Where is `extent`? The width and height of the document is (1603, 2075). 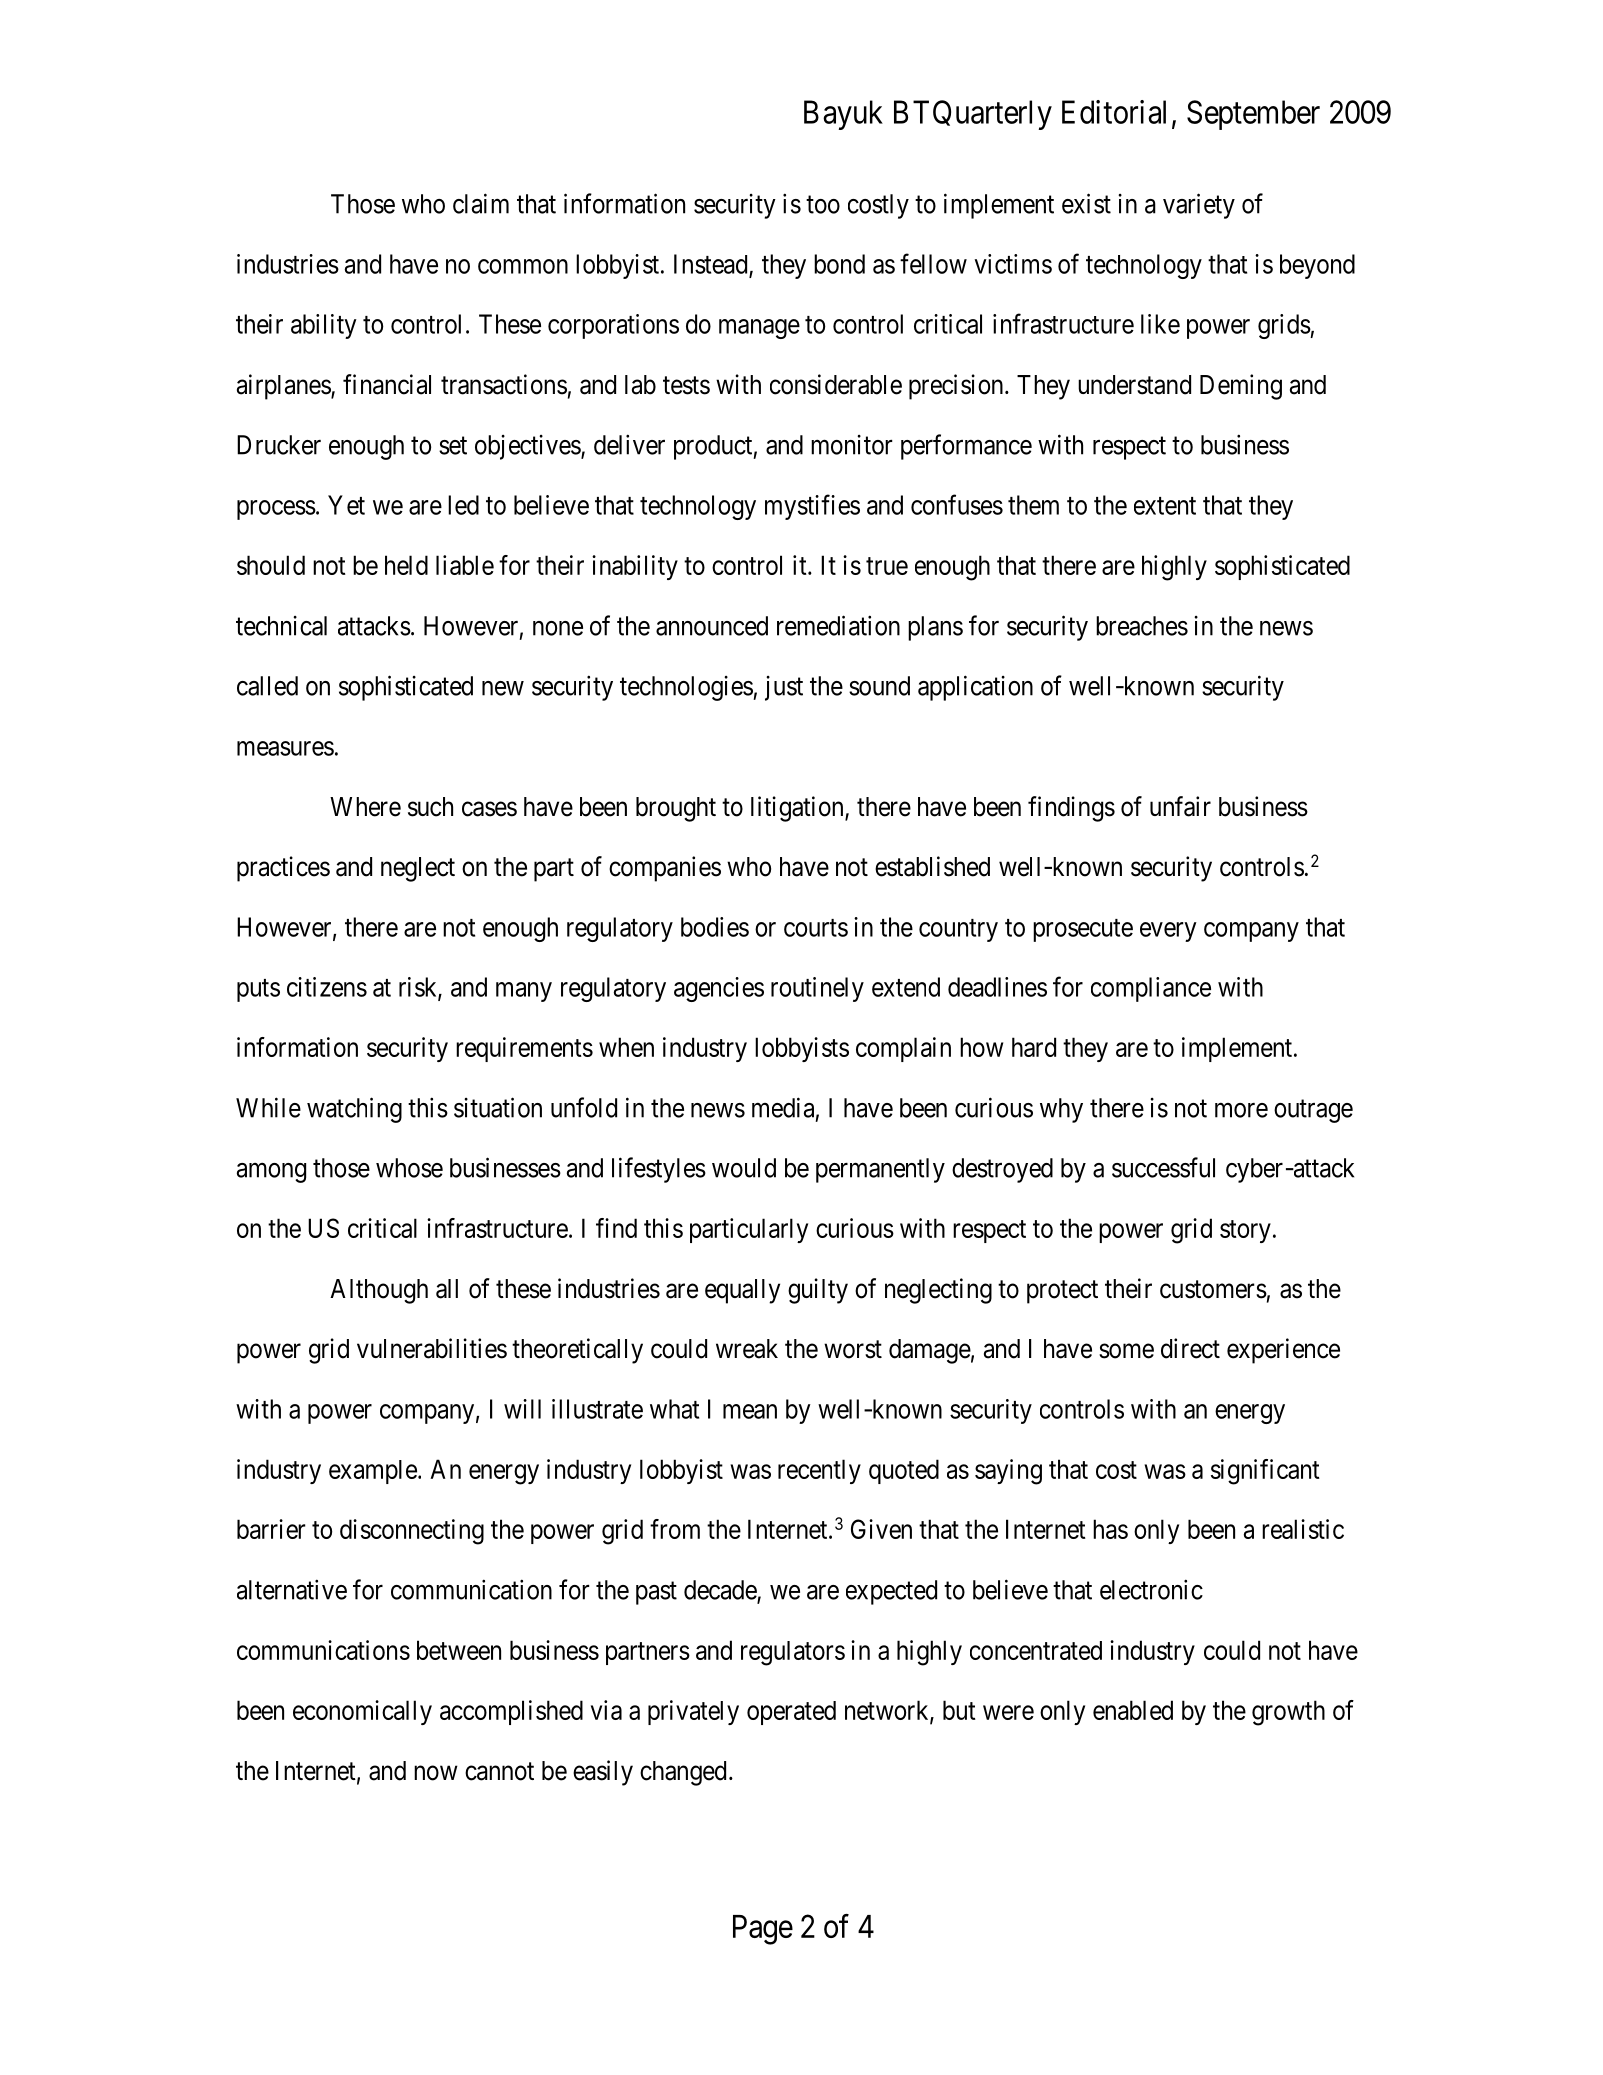 extent is located at coordinates (1165, 506).
